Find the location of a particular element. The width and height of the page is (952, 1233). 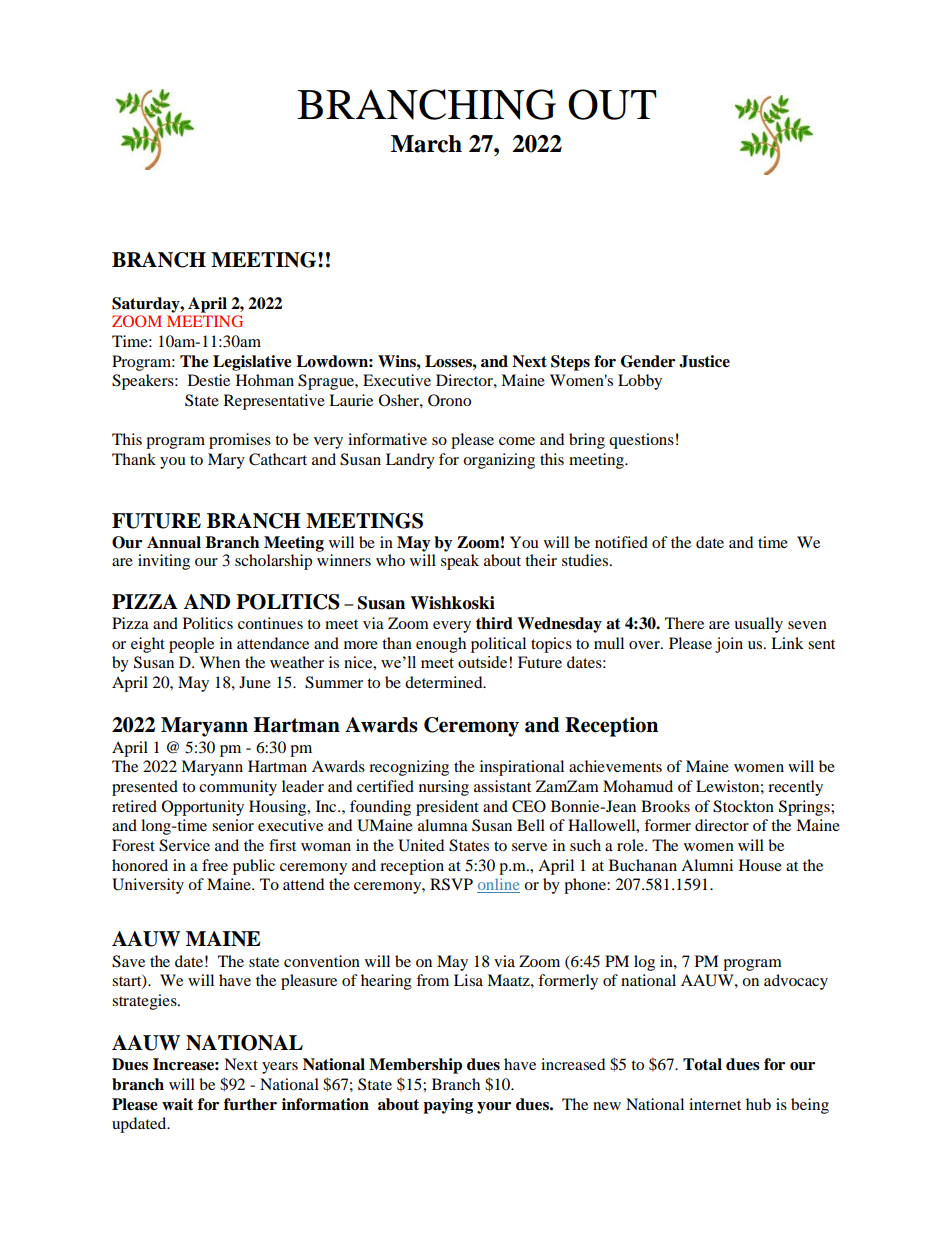

Stockton is located at coordinates (743, 806).
